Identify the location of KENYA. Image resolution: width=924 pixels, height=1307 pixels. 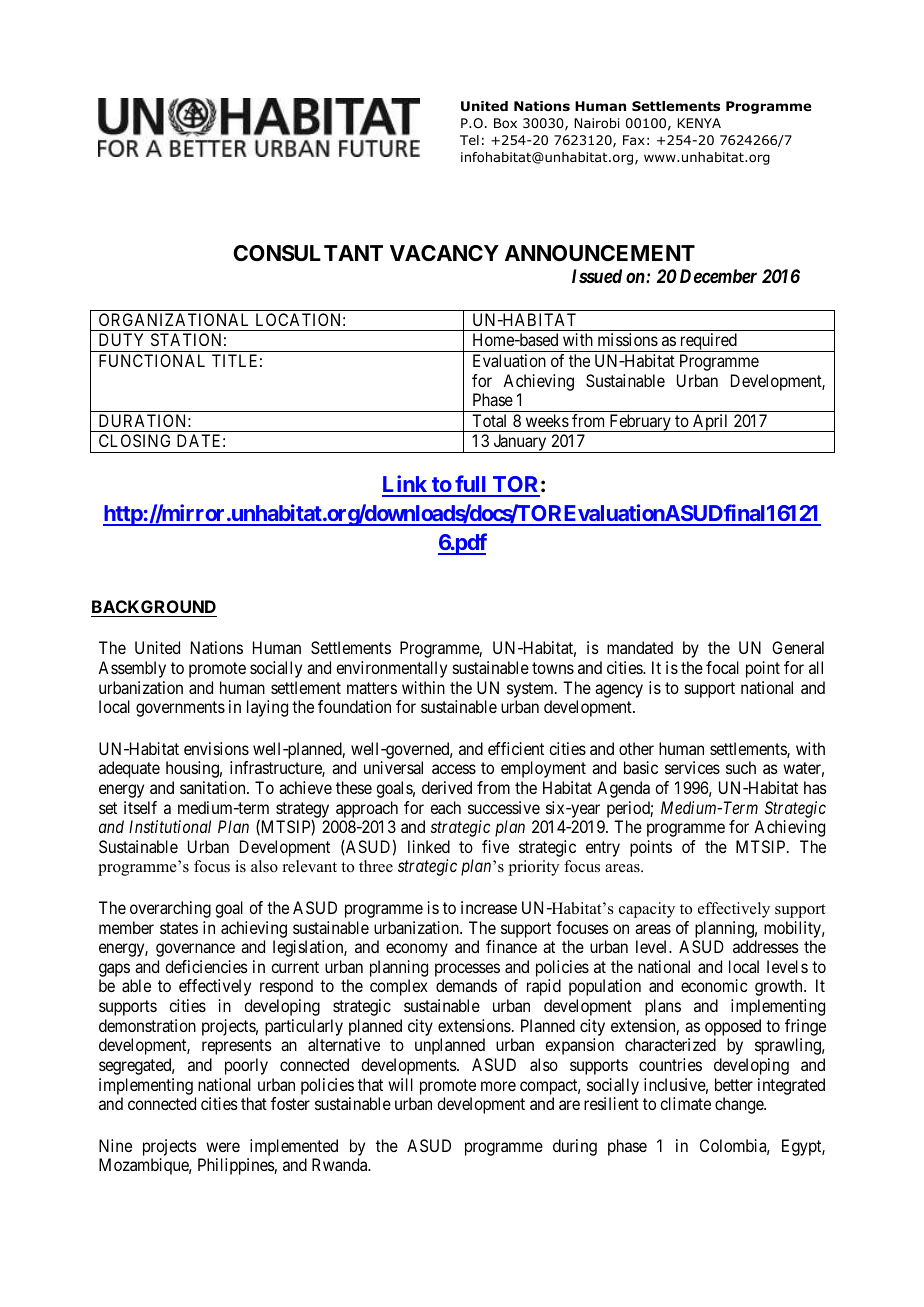
(699, 123).
